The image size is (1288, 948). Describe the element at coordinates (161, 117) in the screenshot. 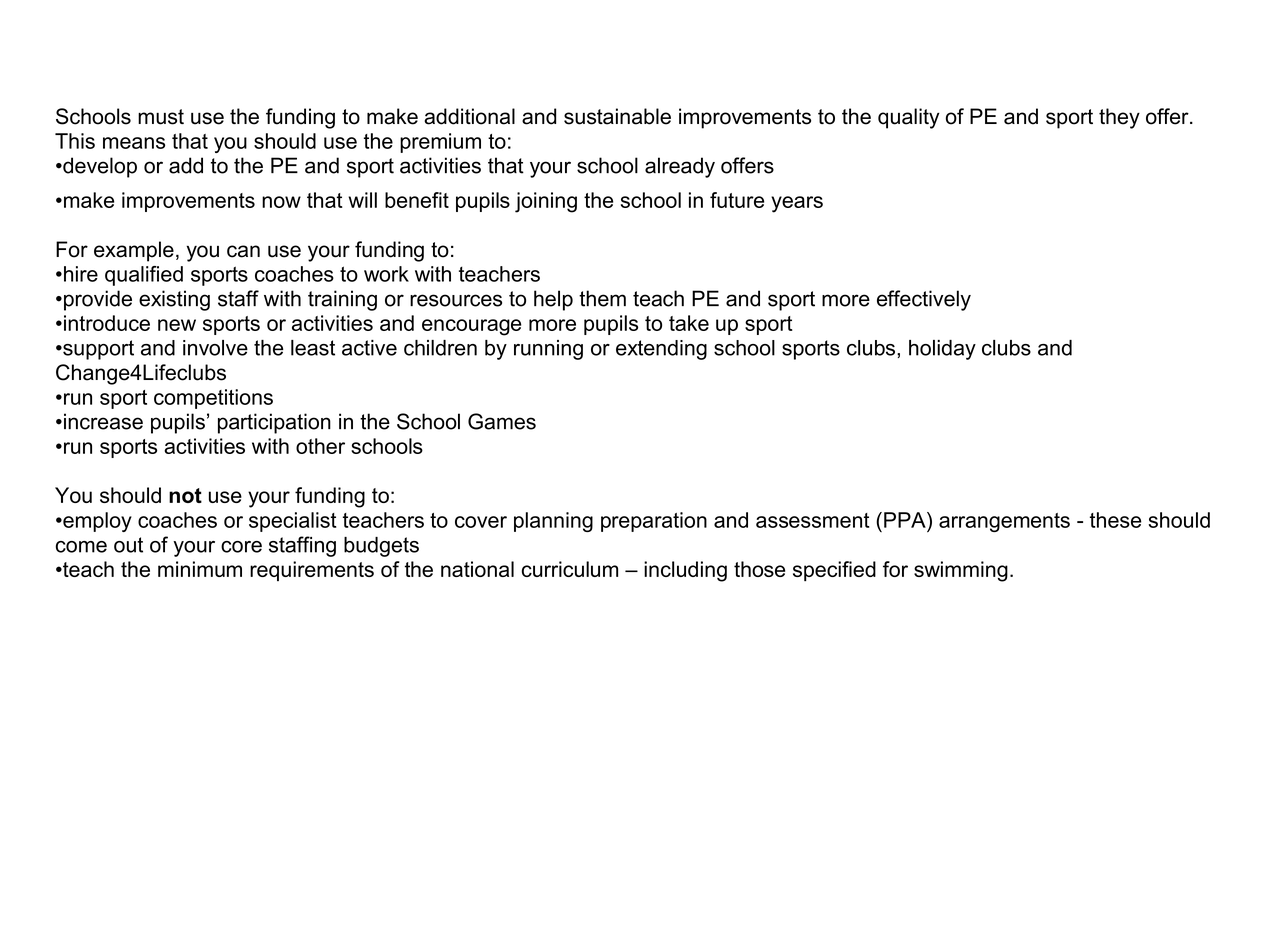

I see `must` at that location.
